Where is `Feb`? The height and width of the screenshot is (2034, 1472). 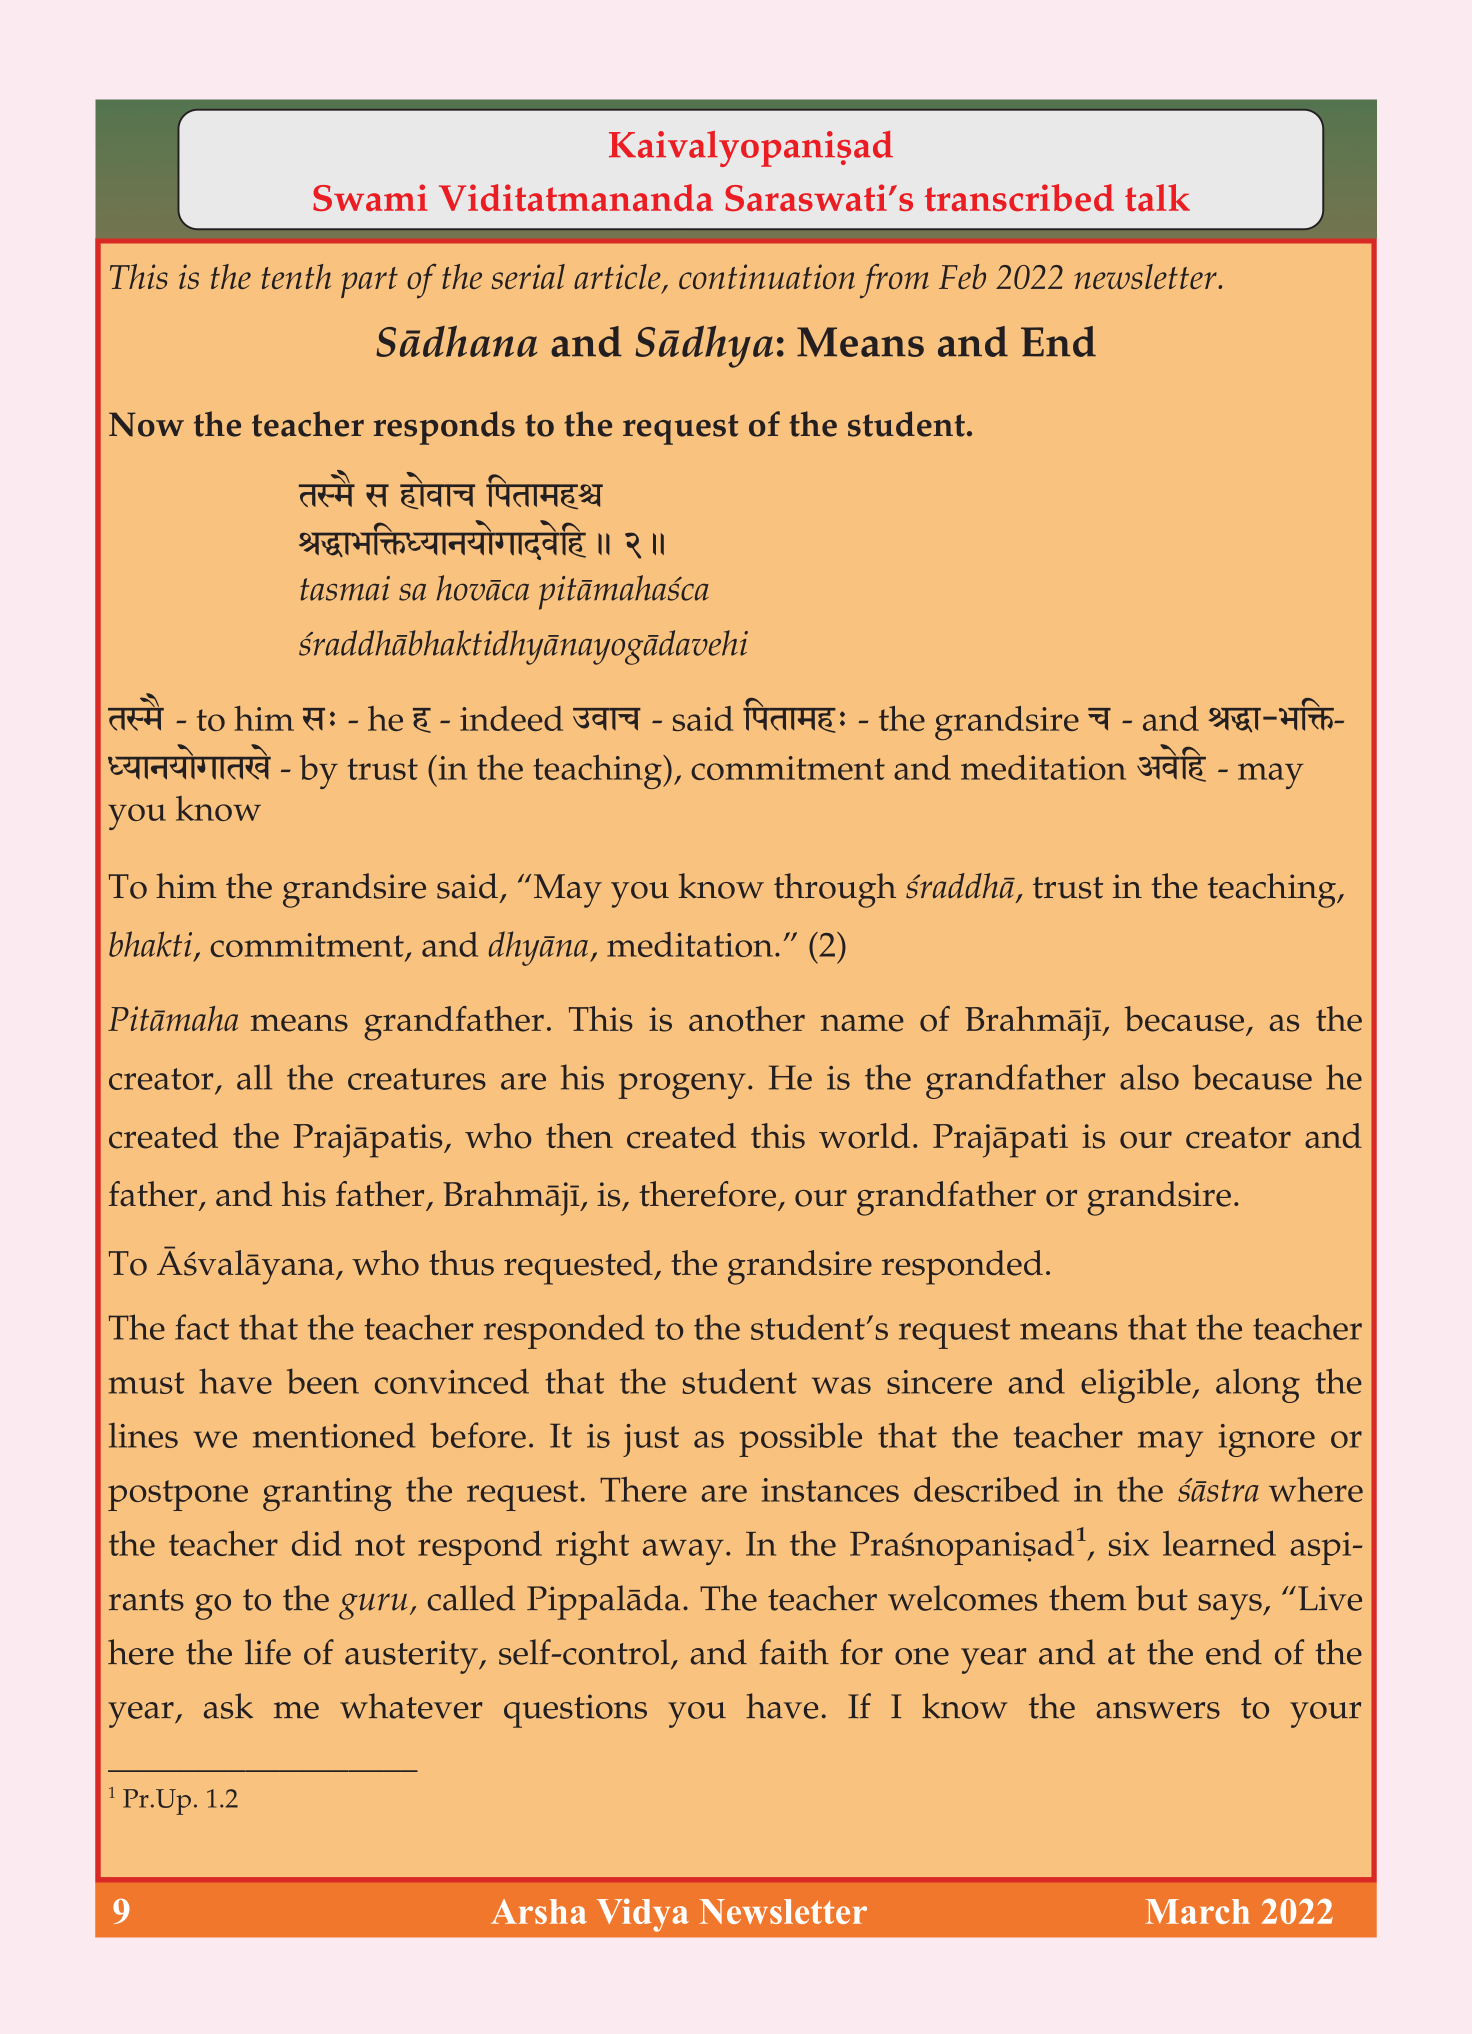 Feb is located at coordinates (962, 276).
